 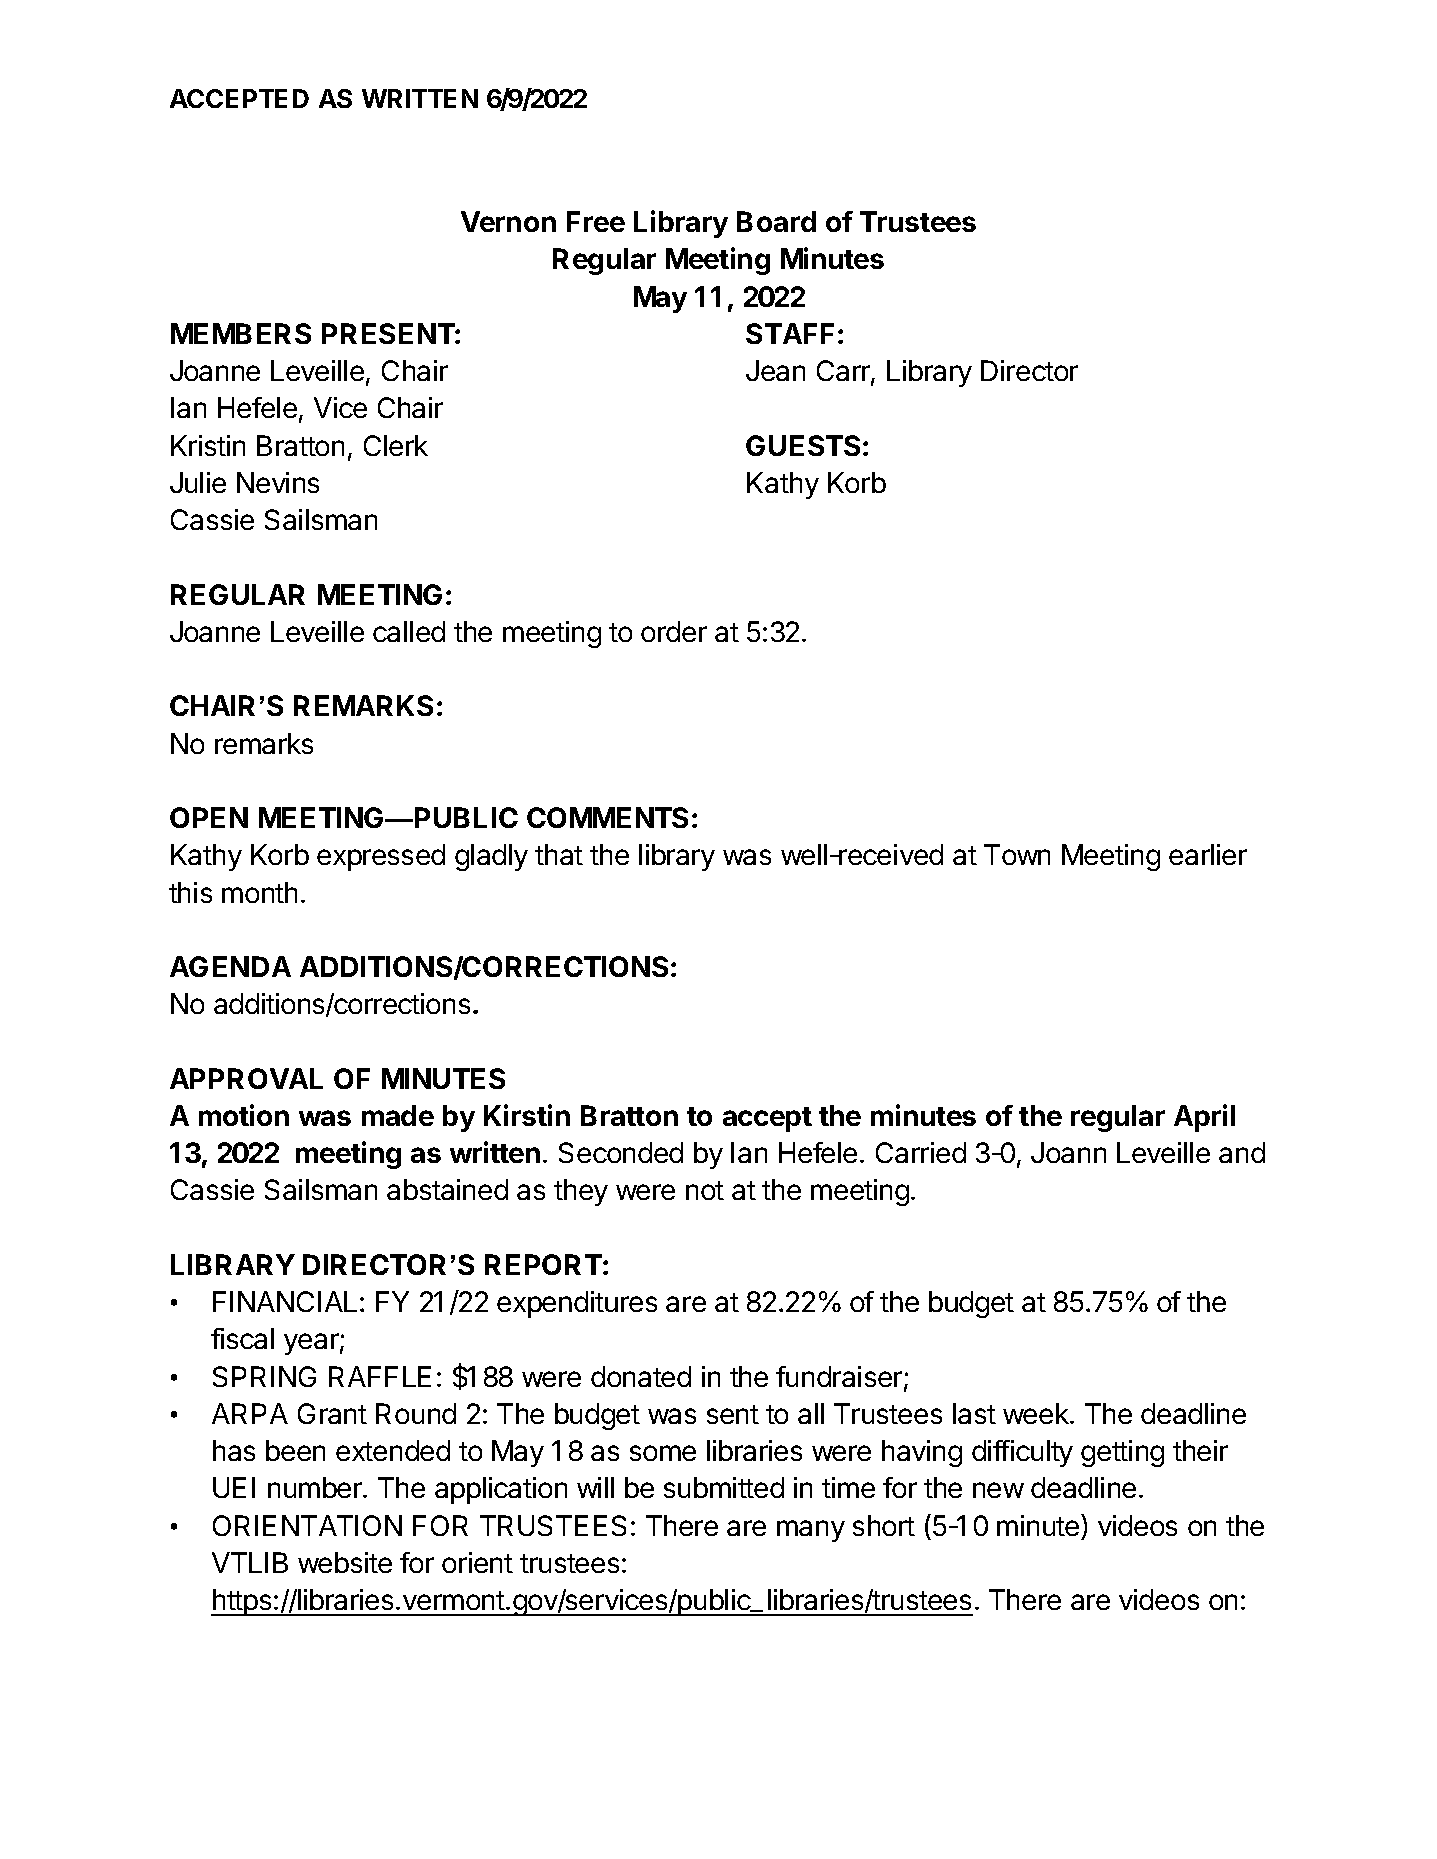 I want to click on submitted, so click(x=724, y=1487).
